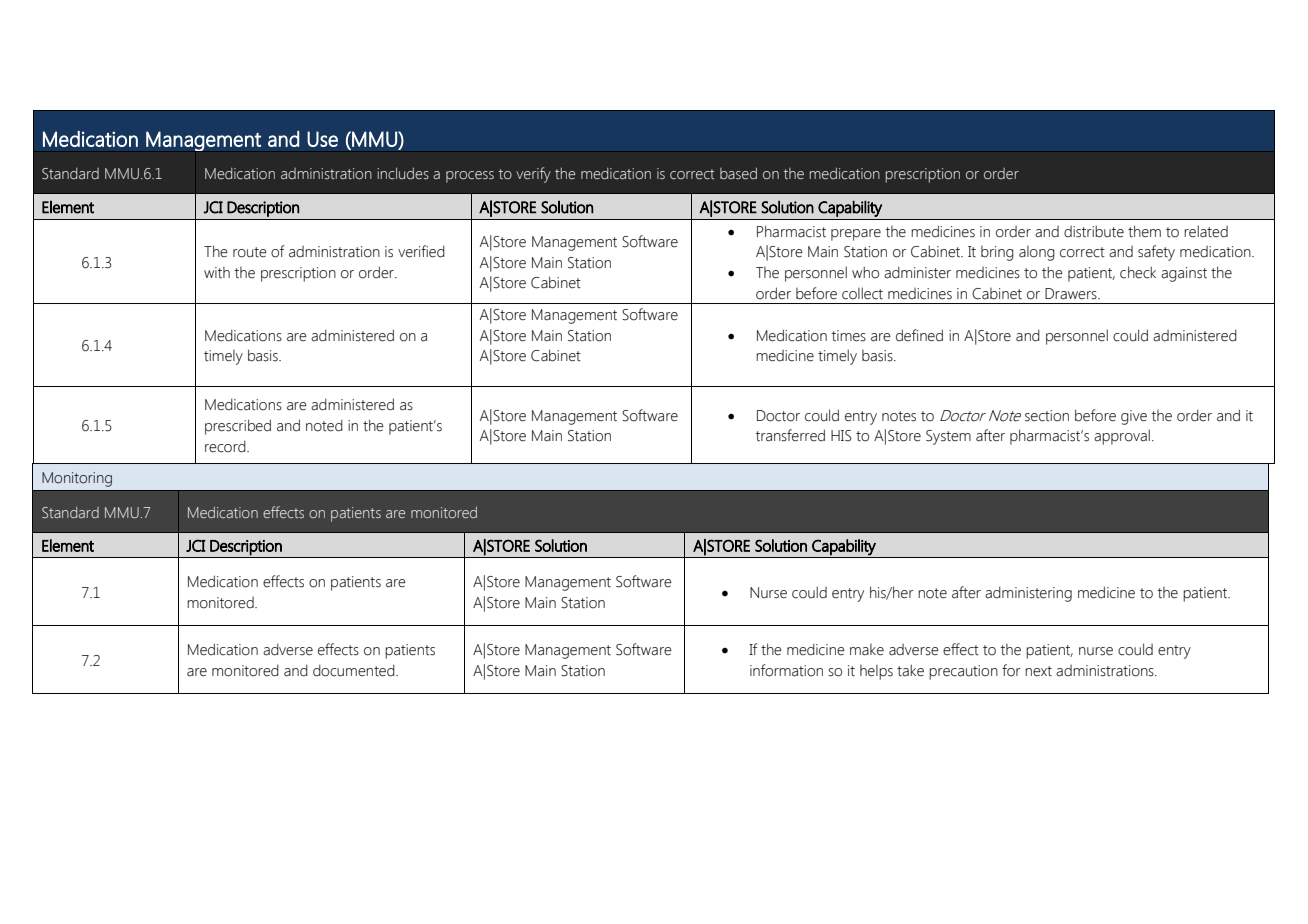 This screenshot has width=1308, height=924. Describe the element at coordinates (226, 446) in the screenshot. I see `record` at that location.
